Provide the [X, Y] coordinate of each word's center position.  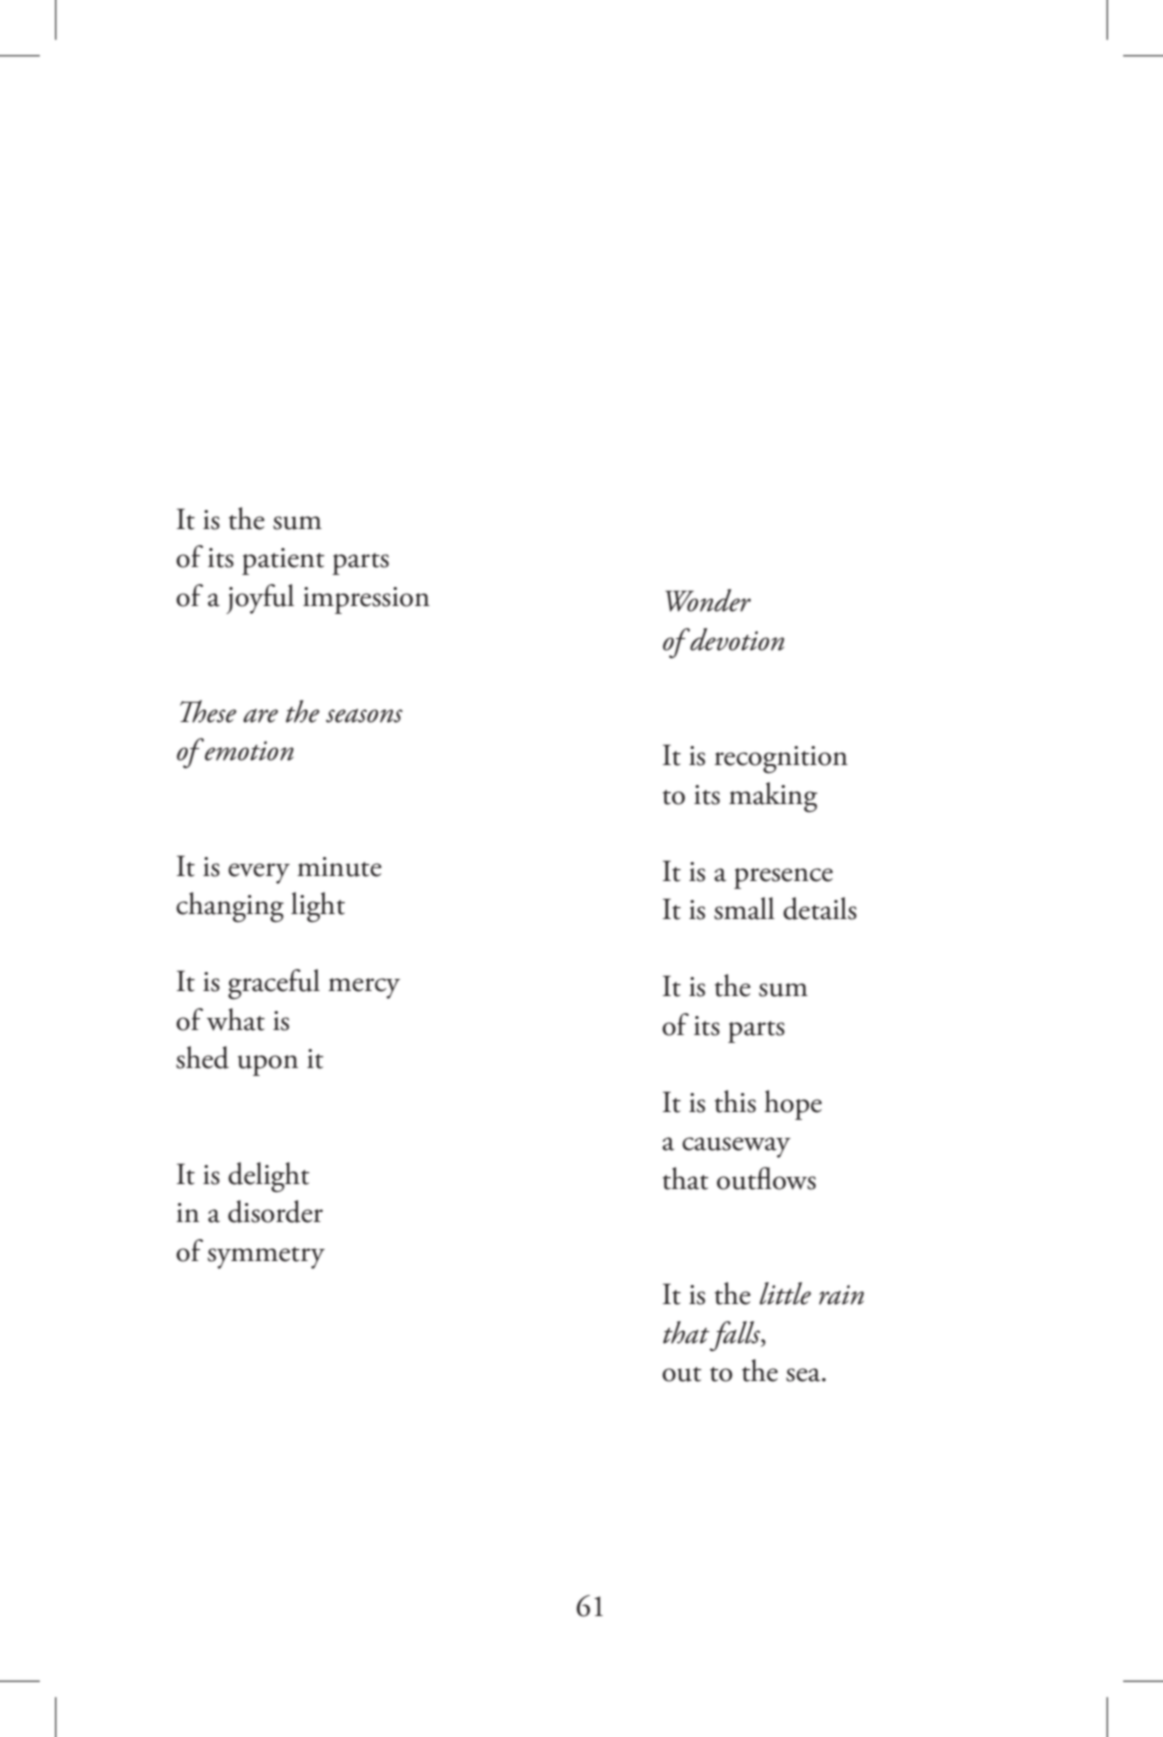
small [744, 908]
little [785, 1293]
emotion [248, 750]
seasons [364, 716]
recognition [781, 759]
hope [793, 1105]
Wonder [708, 600]
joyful [260, 599]
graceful [274, 984]
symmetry [266, 1258]
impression [366, 600]
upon [268, 1065]
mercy [364, 988]
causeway [736, 1147]
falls [736, 1336]
